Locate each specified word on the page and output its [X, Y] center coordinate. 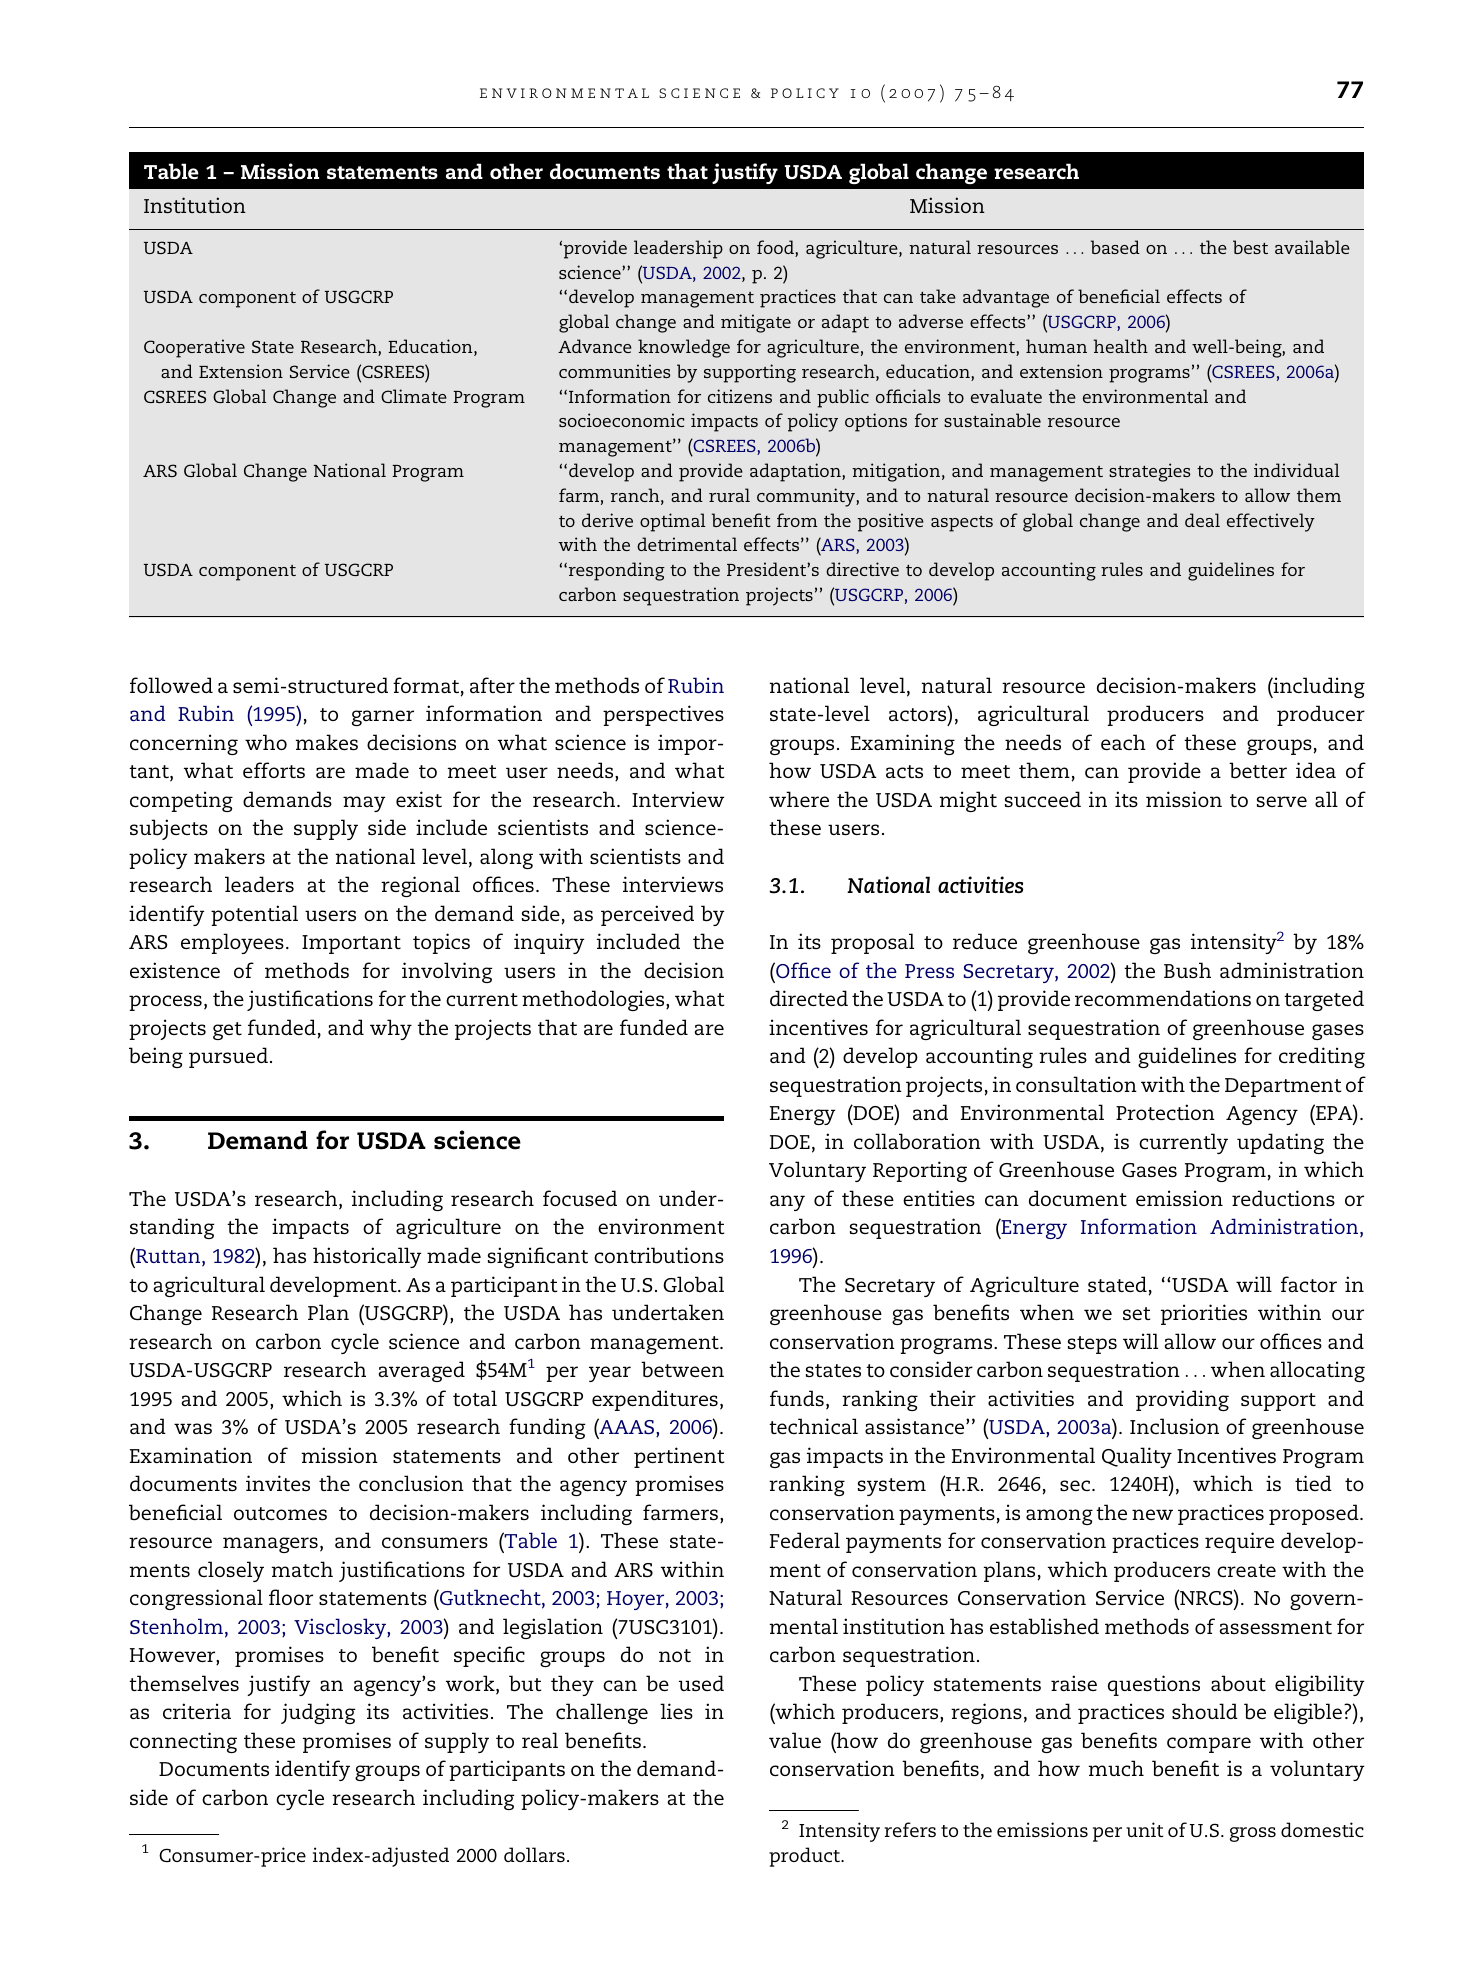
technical [813, 1426]
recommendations [1163, 998]
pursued [228, 1057]
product [806, 1857]
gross [1253, 1834]
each [1123, 742]
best [1250, 247]
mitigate [756, 323]
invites [278, 1483]
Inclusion [1174, 1426]
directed [809, 998]
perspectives [663, 715]
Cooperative [194, 348]
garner [383, 718]
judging [318, 1713]
